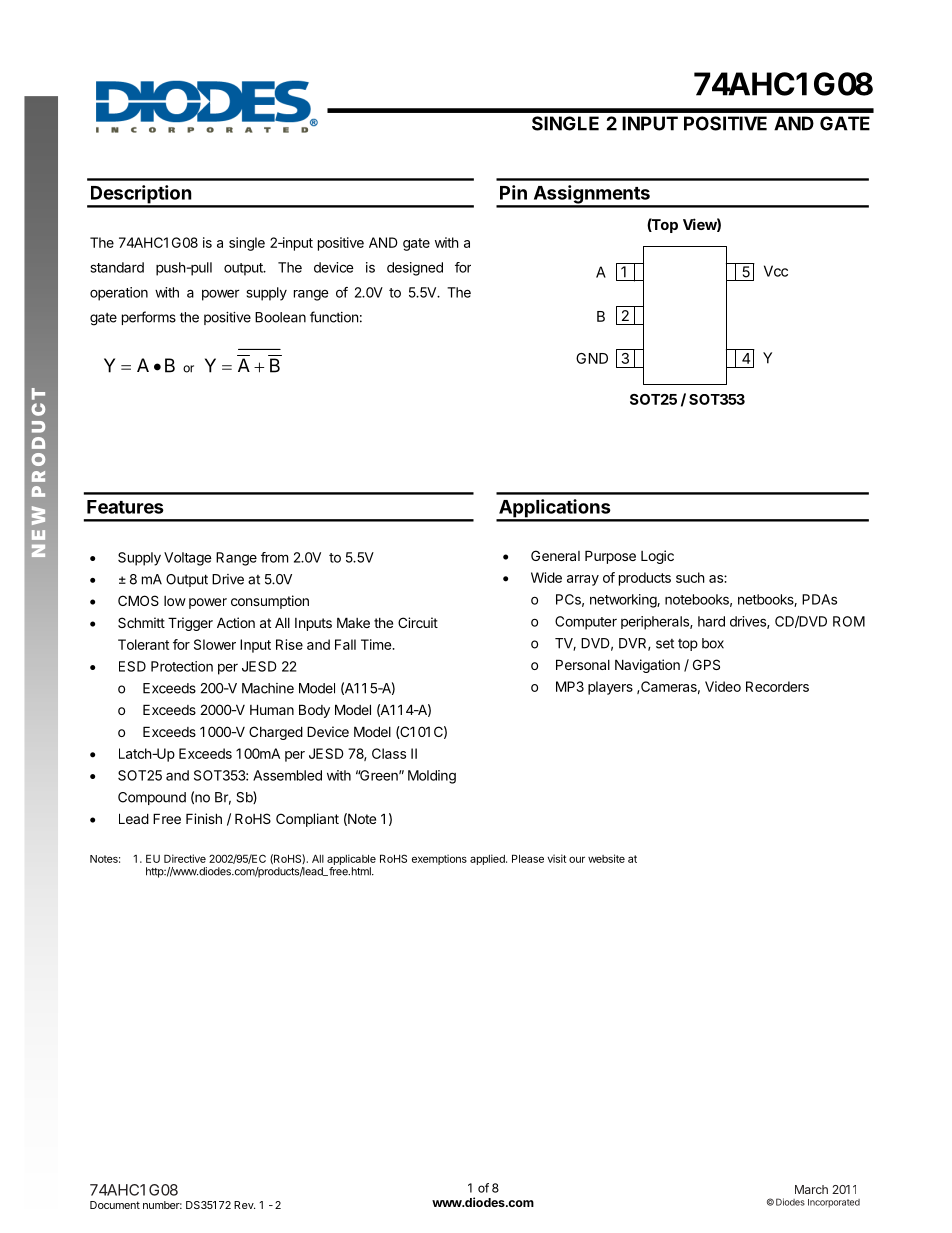 This screenshot has width=952, height=1233. What do you see at coordinates (513, 192) in the screenshot?
I see `Pin` at bounding box center [513, 192].
